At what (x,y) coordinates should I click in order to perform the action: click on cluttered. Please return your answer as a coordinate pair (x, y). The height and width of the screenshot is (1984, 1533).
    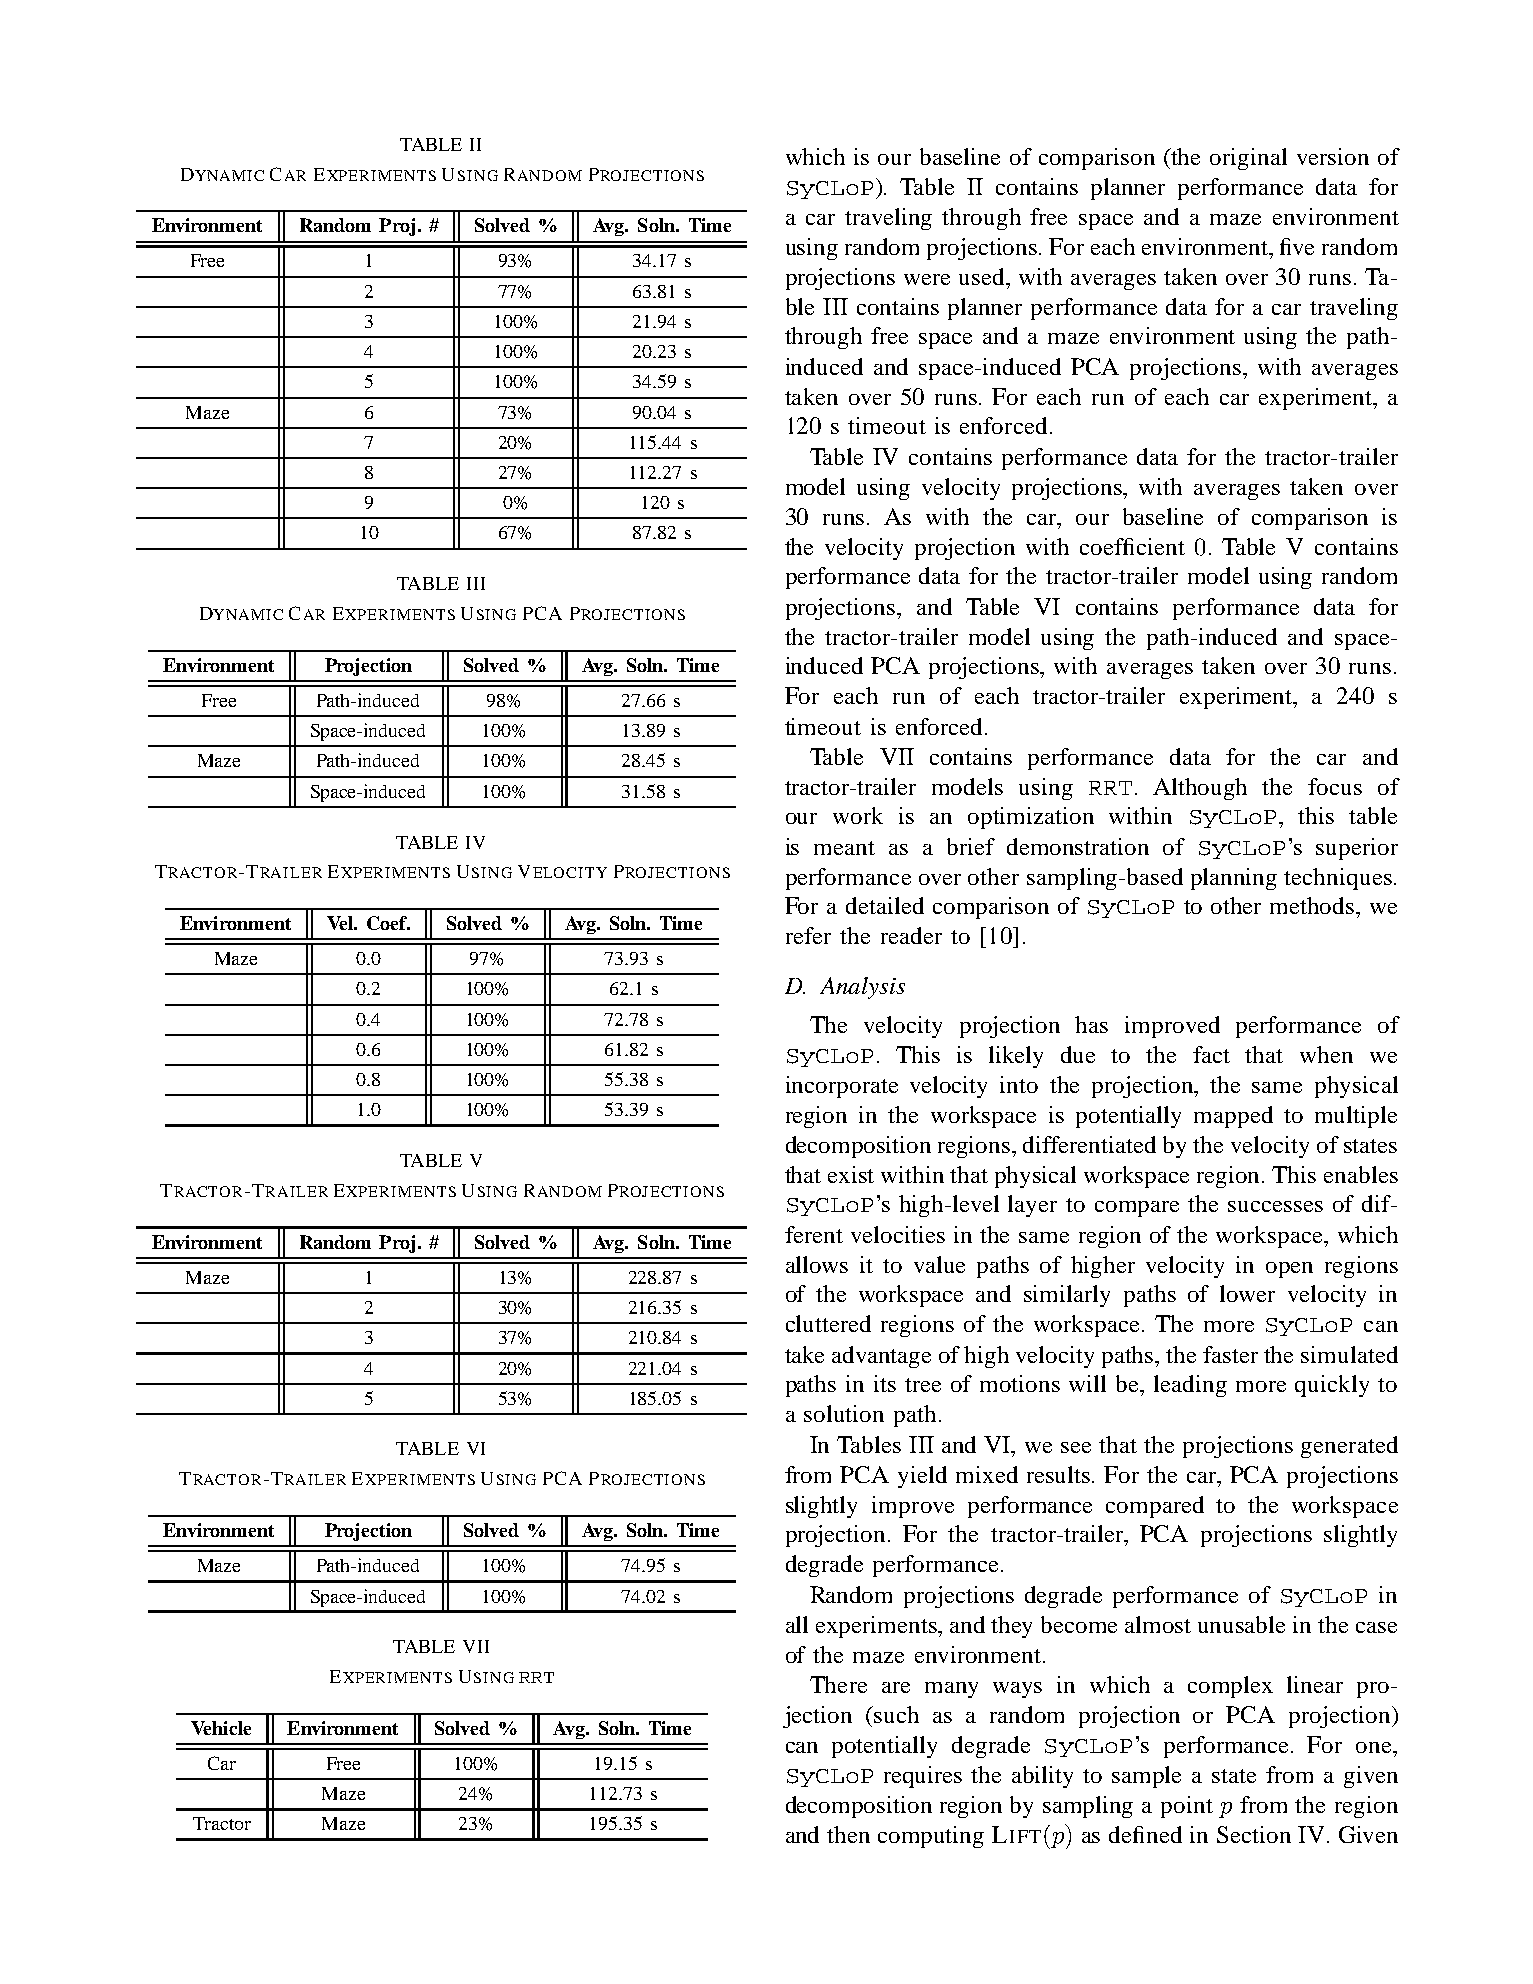
    Looking at the image, I should click on (828, 1323).
